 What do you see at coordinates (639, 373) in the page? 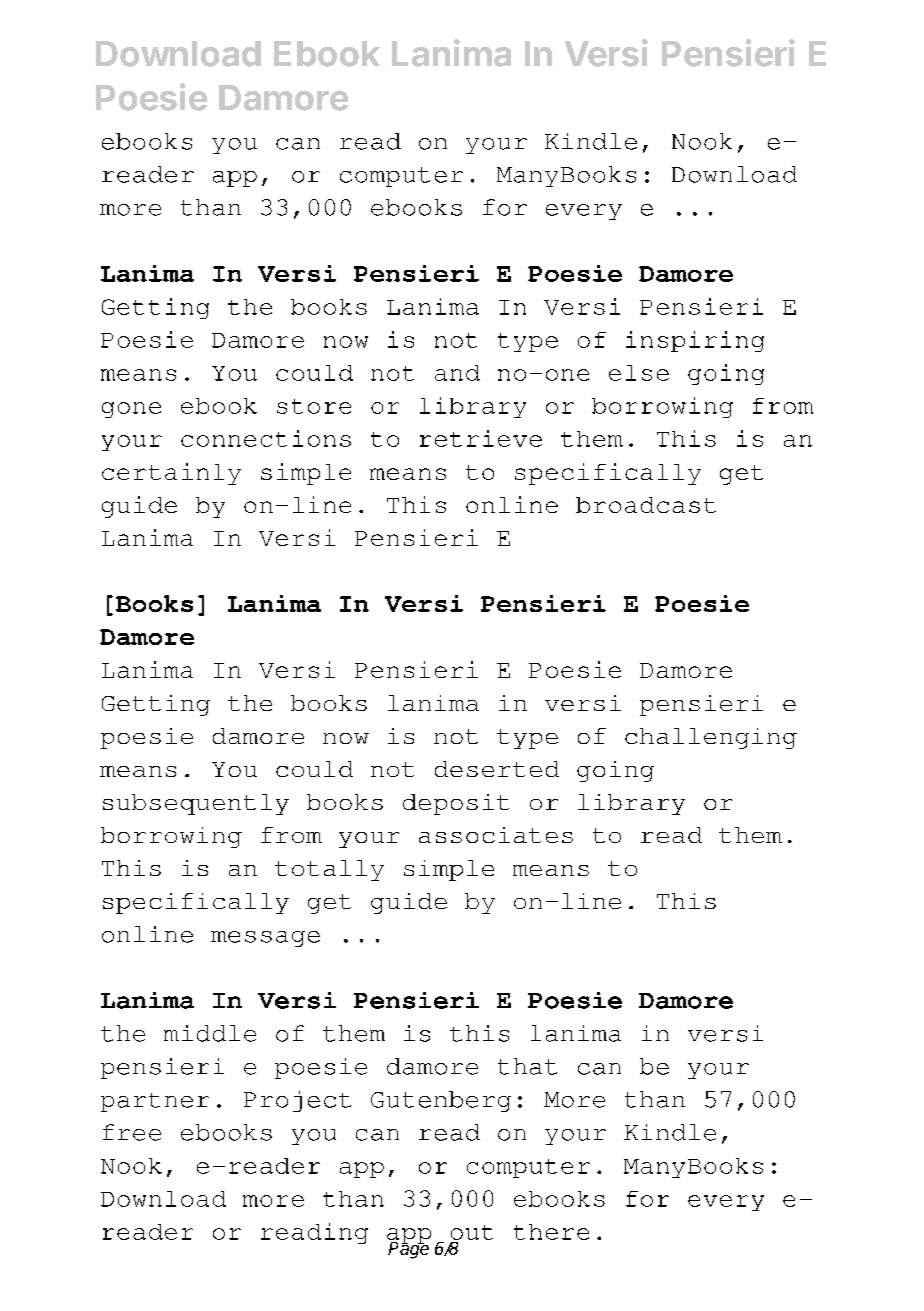
I see `else` at bounding box center [639, 373].
